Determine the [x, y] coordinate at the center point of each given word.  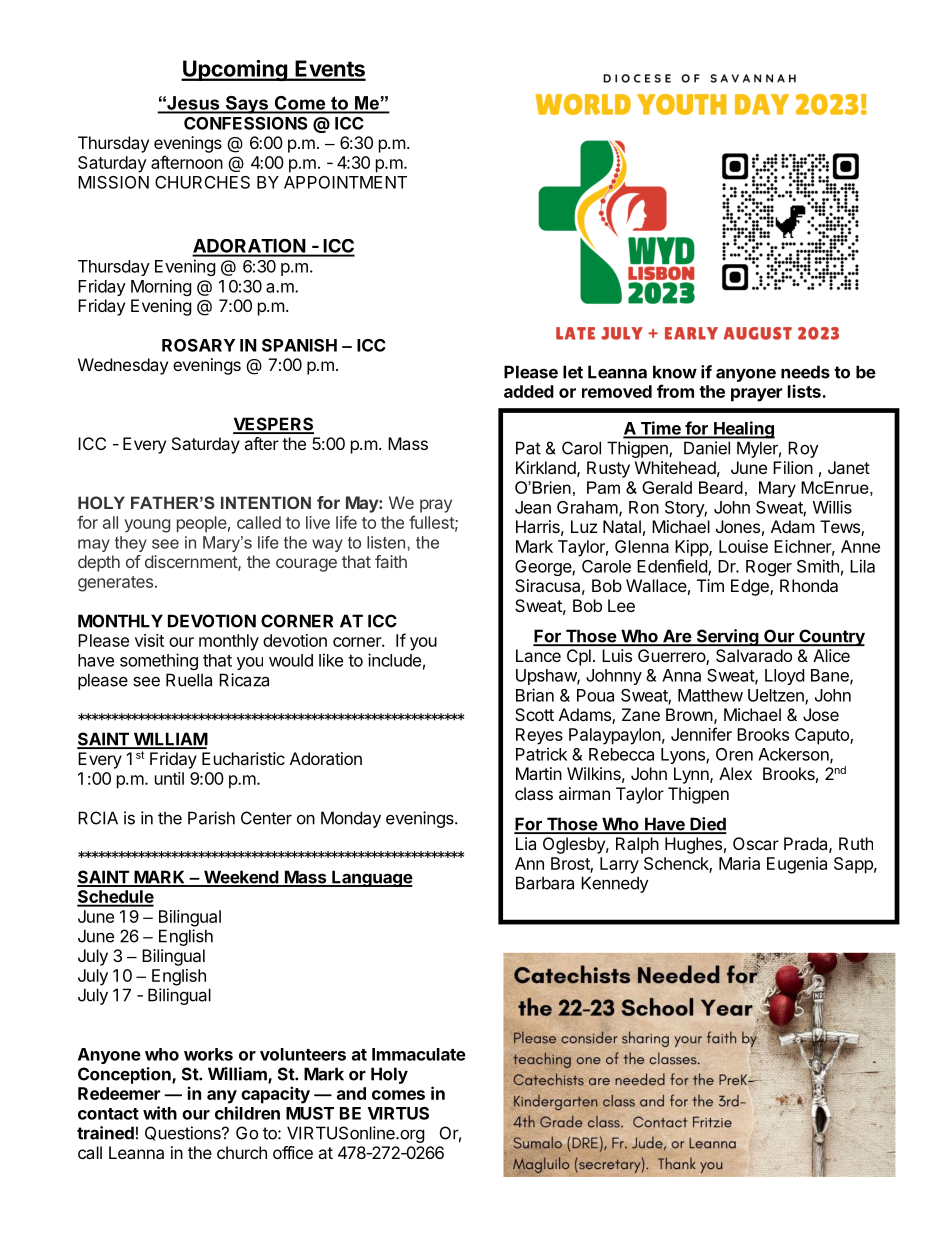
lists [805, 391]
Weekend [241, 878]
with [160, 1113]
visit [149, 640]
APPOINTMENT [345, 182]
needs [805, 372]
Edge [751, 587]
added [529, 391]
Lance [538, 655]
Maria [739, 863]
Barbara [545, 883]
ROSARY [198, 345]
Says [246, 105]
